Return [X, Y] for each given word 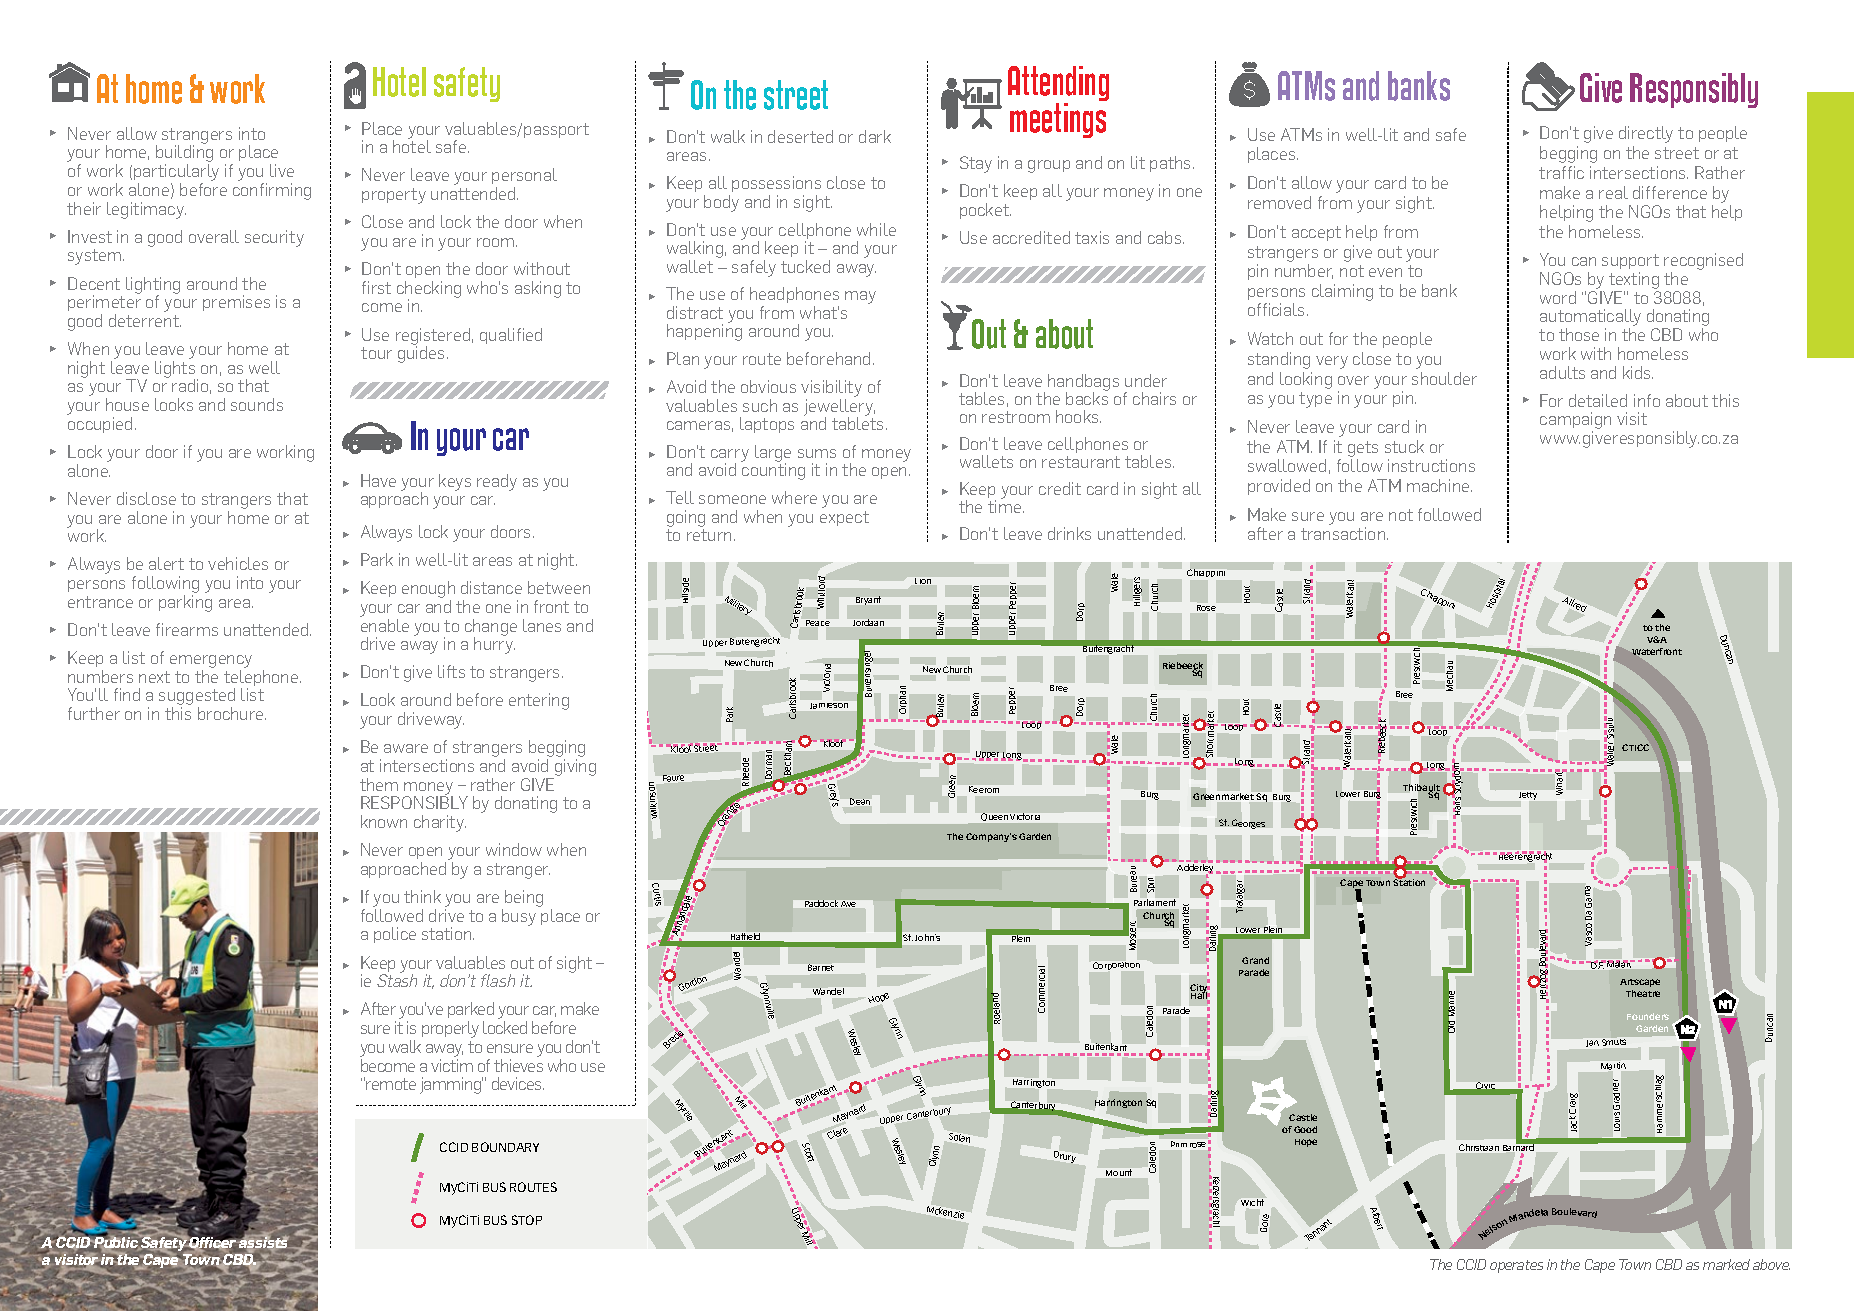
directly [1646, 134]
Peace [818, 623]
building [184, 155]
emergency [211, 663]
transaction [1344, 533]
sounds [257, 404]
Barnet [821, 967]
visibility [831, 390]
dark [875, 136]
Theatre [1643, 993]
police [395, 935]
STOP [527, 1220]
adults [1562, 372]
